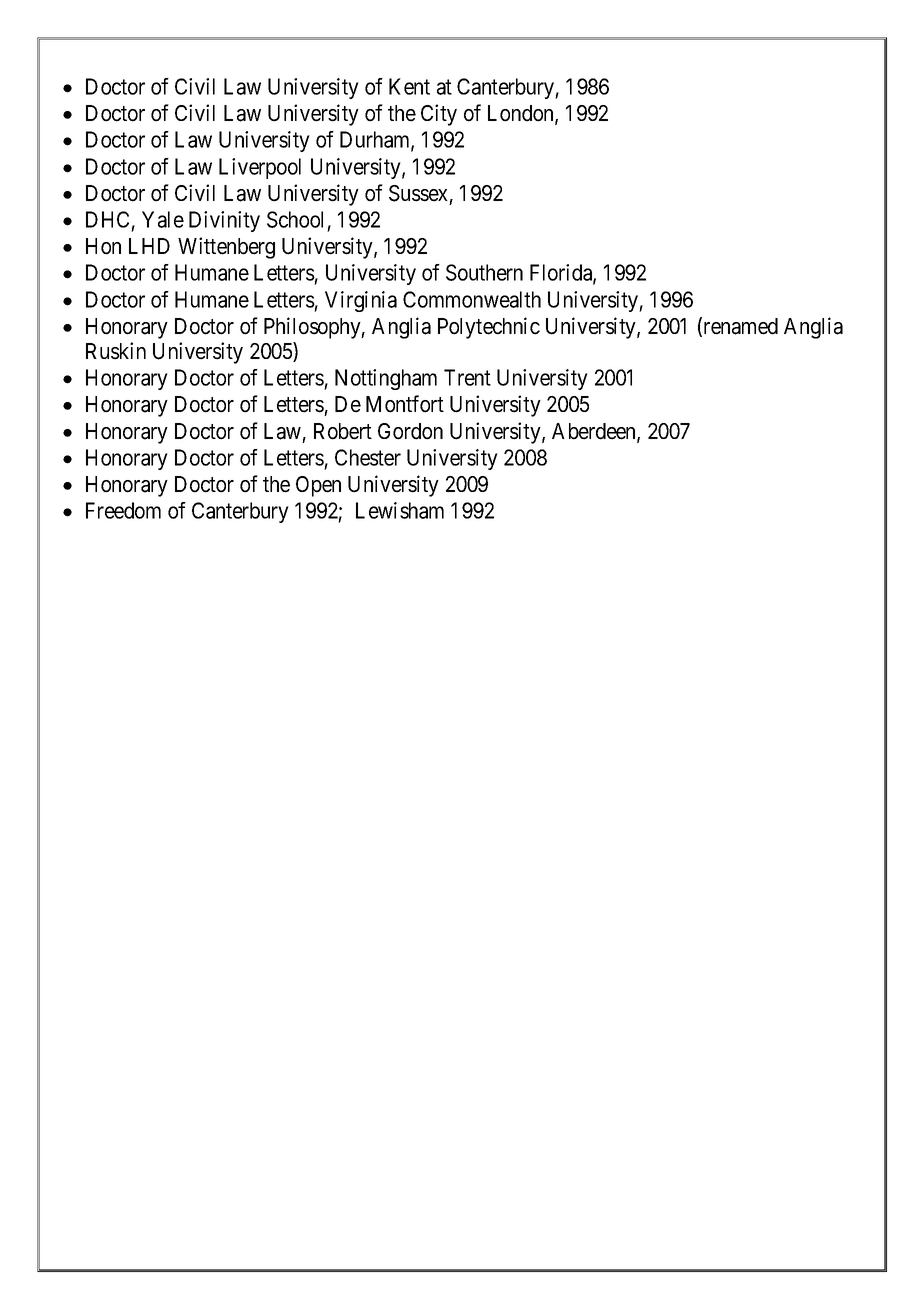 This screenshot has width=924, height=1309. I want to click on Polytechnic, so click(489, 328).
